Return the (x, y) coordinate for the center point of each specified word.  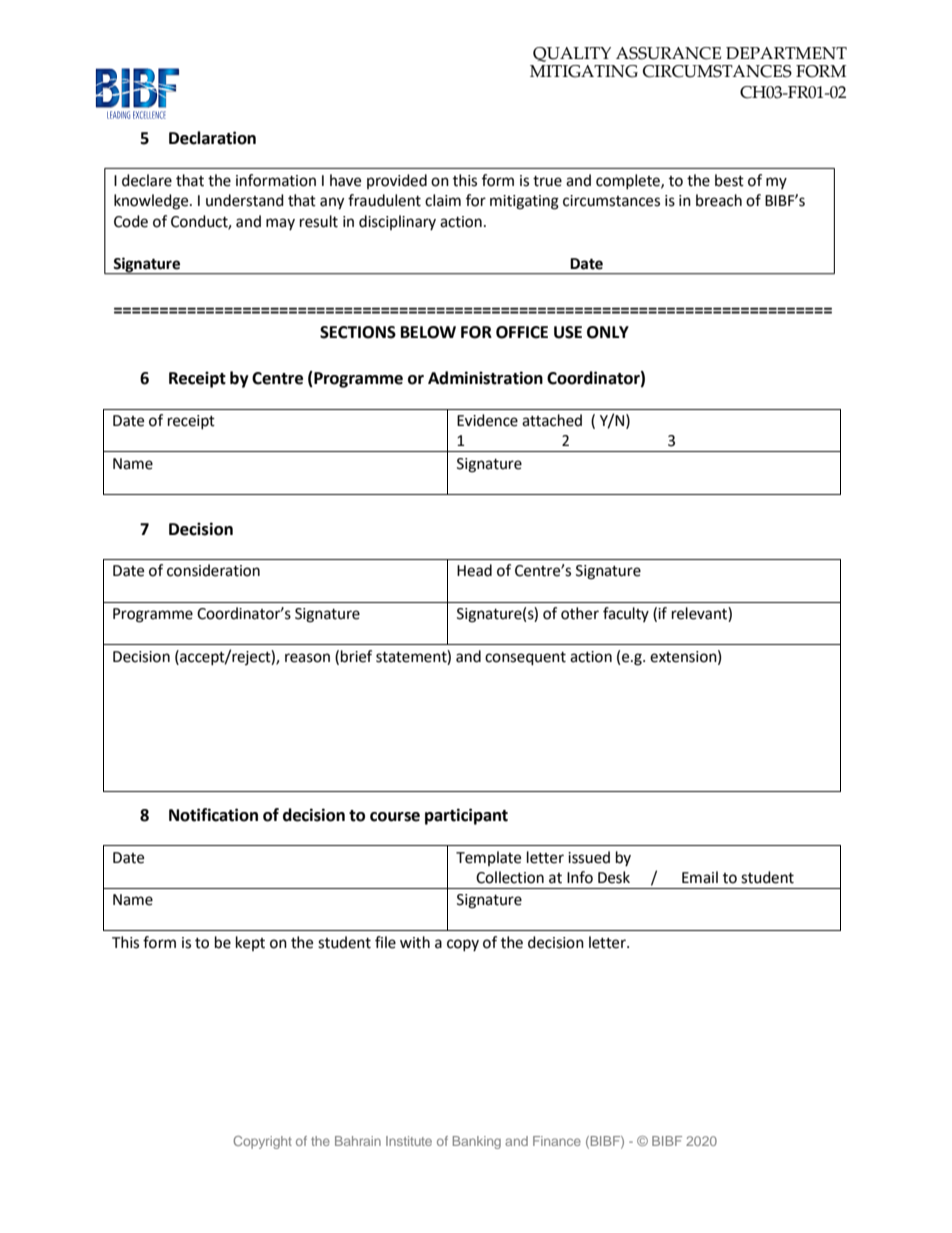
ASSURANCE (668, 53)
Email (700, 877)
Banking (477, 1142)
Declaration (212, 138)
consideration (213, 570)
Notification (213, 815)
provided (397, 181)
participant (466, 816)
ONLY (608, 332)
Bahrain (358, 1141)
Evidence (487, 420)
